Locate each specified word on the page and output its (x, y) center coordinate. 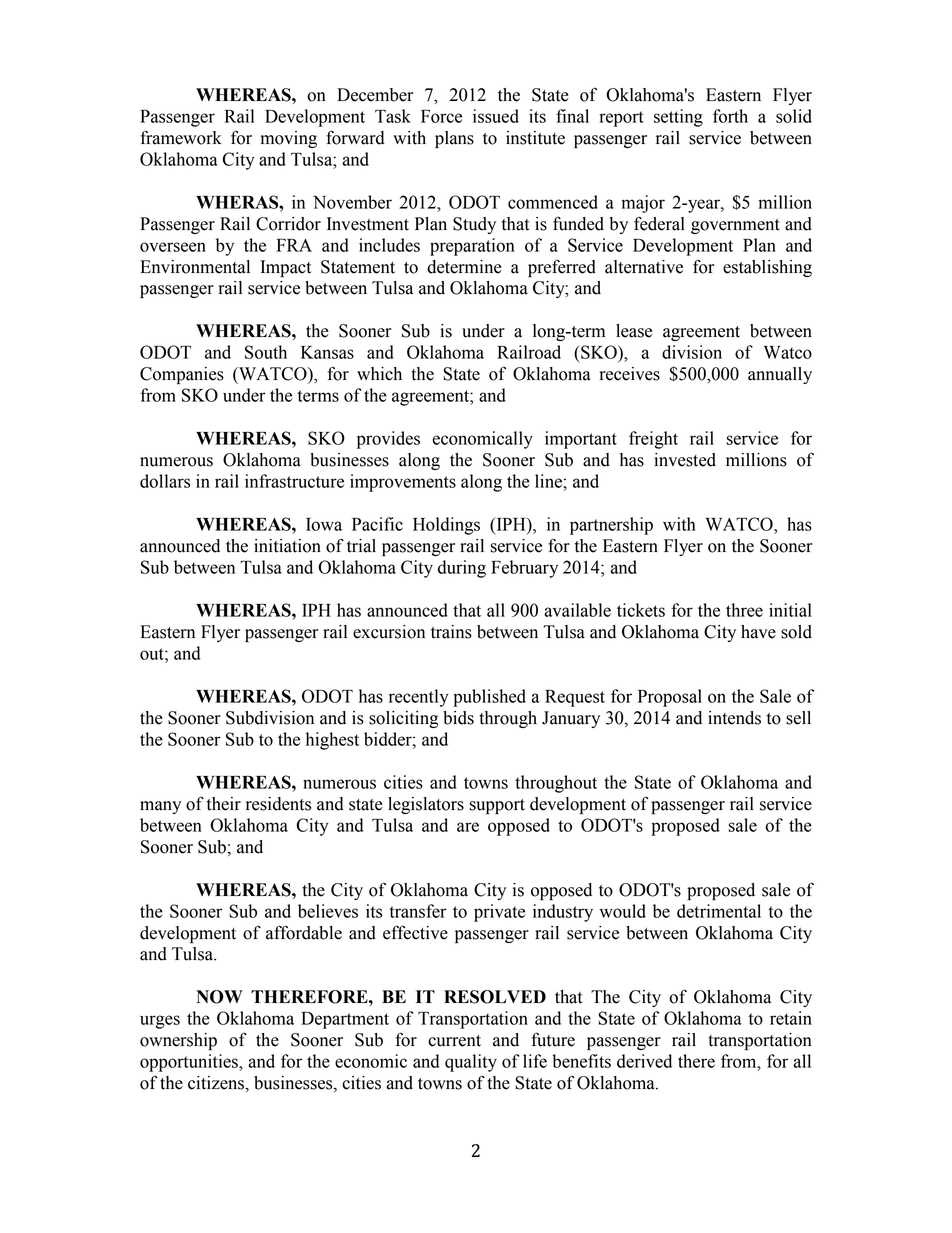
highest (332, 741)
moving (289, 139)
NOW (219, 997)
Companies (182, 375)
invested (685, 460)
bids (458, 718)
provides (388, 440)
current (454, 1041)
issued (496, 116)
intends (734, 718)
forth (730, 116)
